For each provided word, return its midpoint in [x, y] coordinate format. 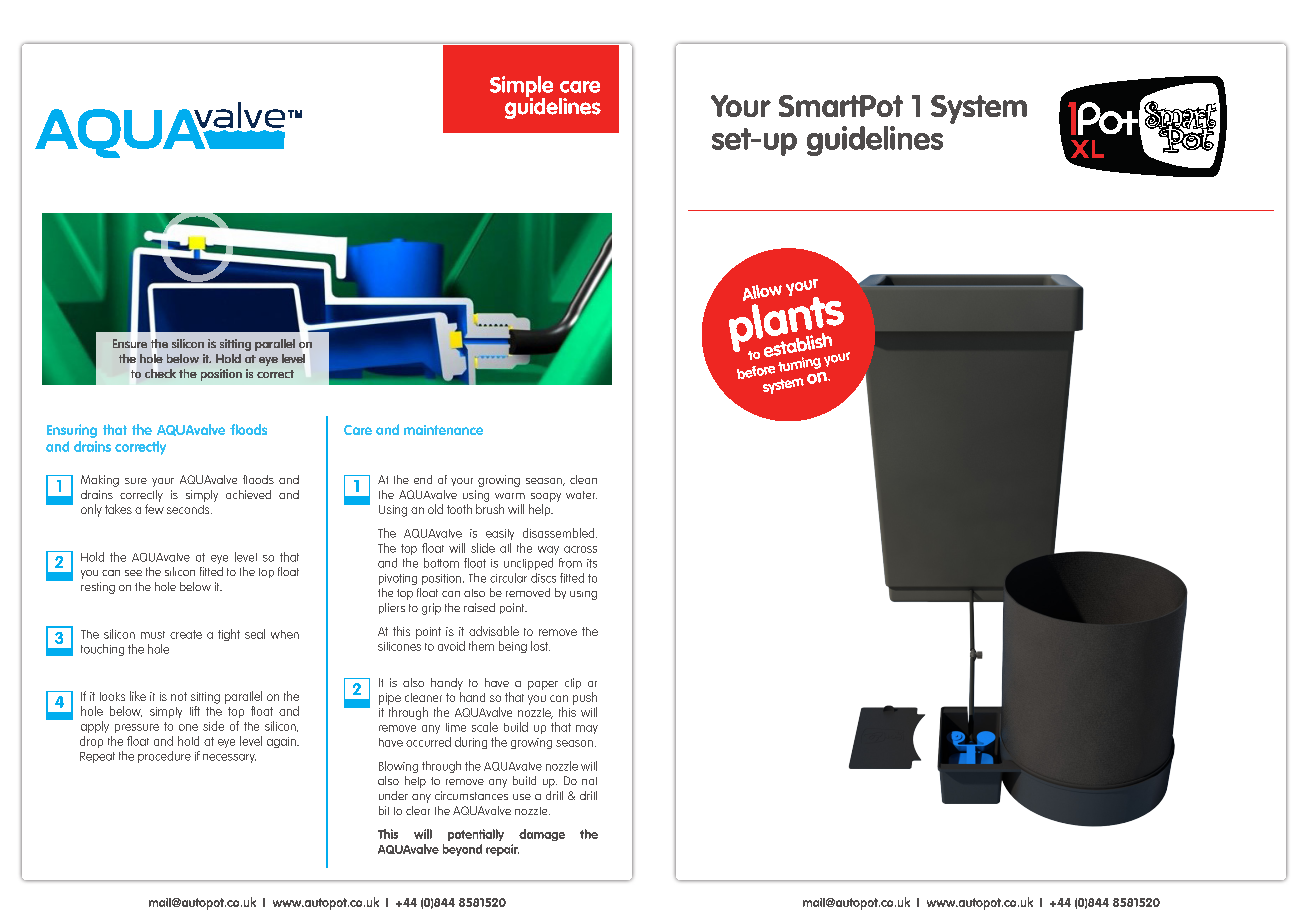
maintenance [443, 430]
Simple [521, 88]
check [160, 373]
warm [510, 496]
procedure [164, 757]
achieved [248, 494]
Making [100, 481]
